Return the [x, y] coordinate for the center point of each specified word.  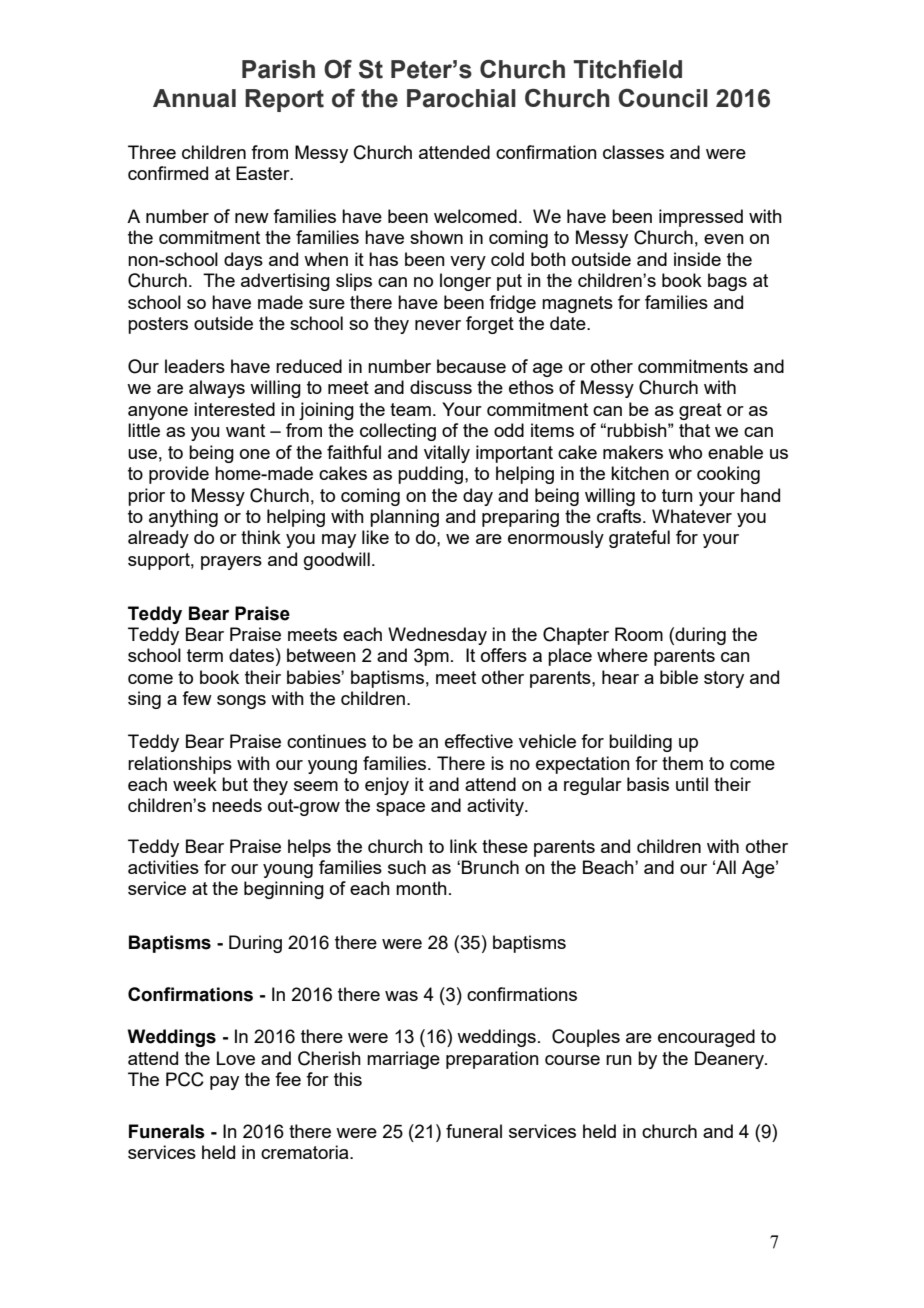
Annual [194, 98]
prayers [231, 563]
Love [236, 1058]
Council [663, 98]
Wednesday [437, 636]
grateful [639, 539]
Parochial [461, 98]
